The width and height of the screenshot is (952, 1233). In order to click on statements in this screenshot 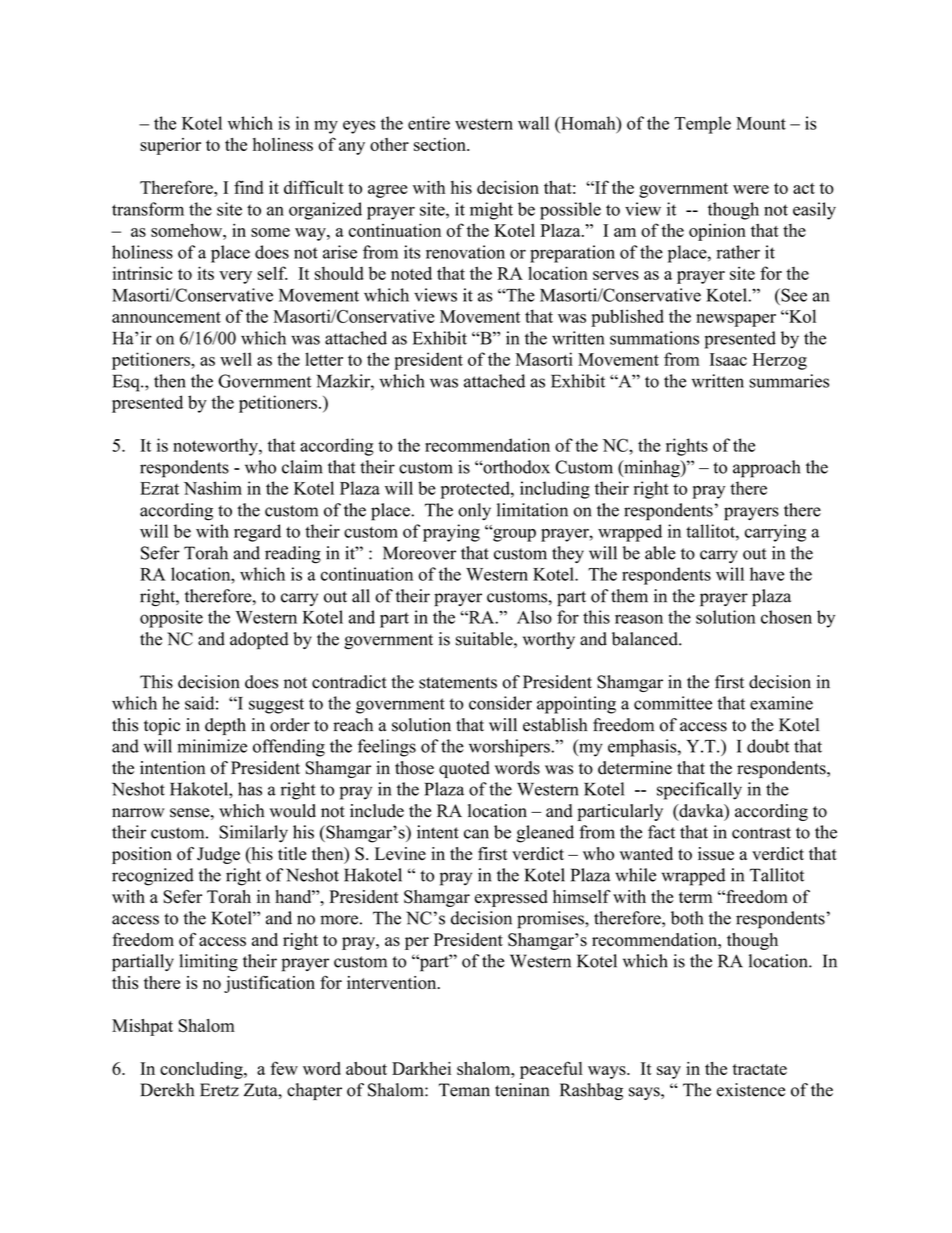, I will do `click(458, 683)`.
